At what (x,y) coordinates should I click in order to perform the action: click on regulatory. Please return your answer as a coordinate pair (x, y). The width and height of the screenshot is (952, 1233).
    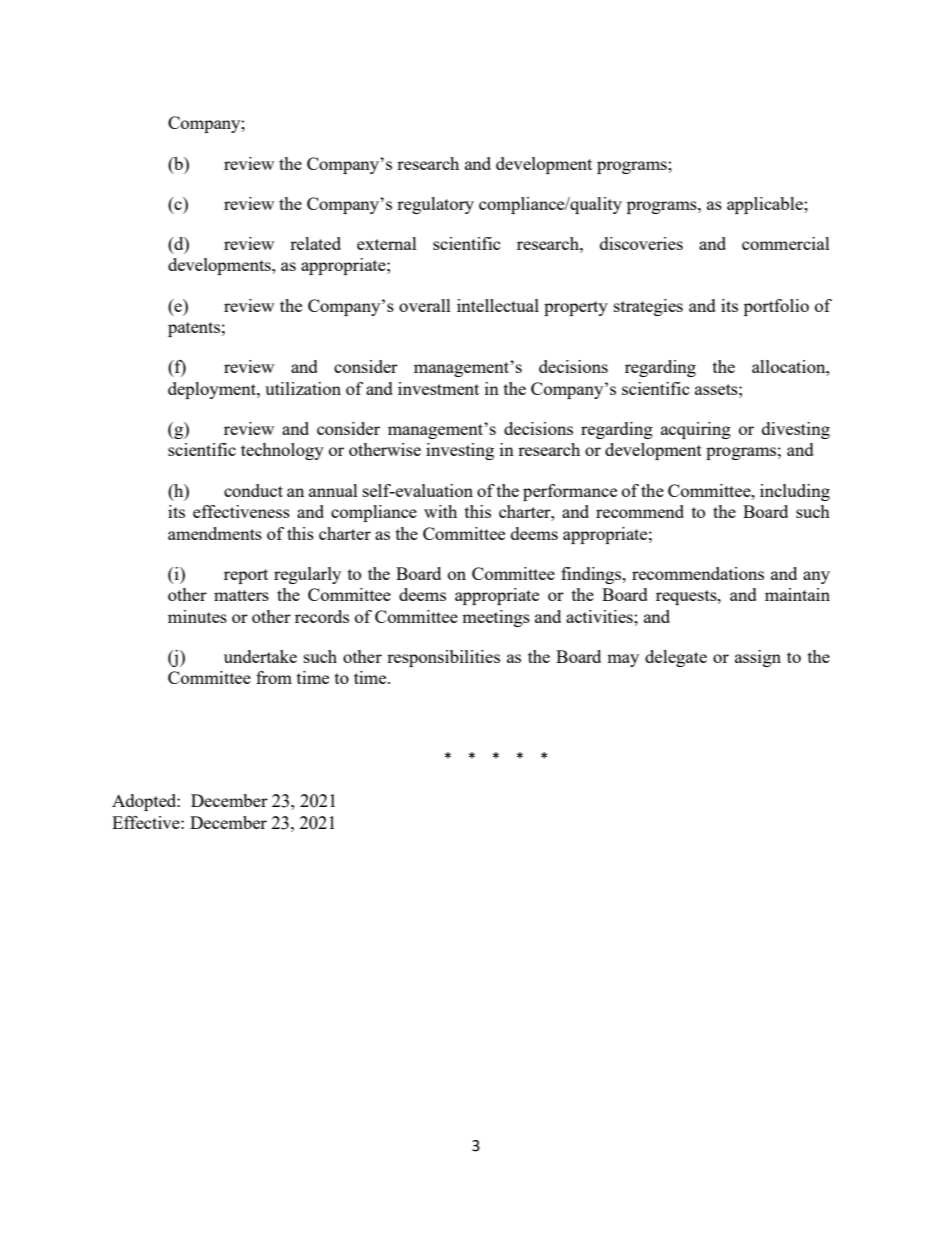
    Looking at the image, I should click on (435, 205).
